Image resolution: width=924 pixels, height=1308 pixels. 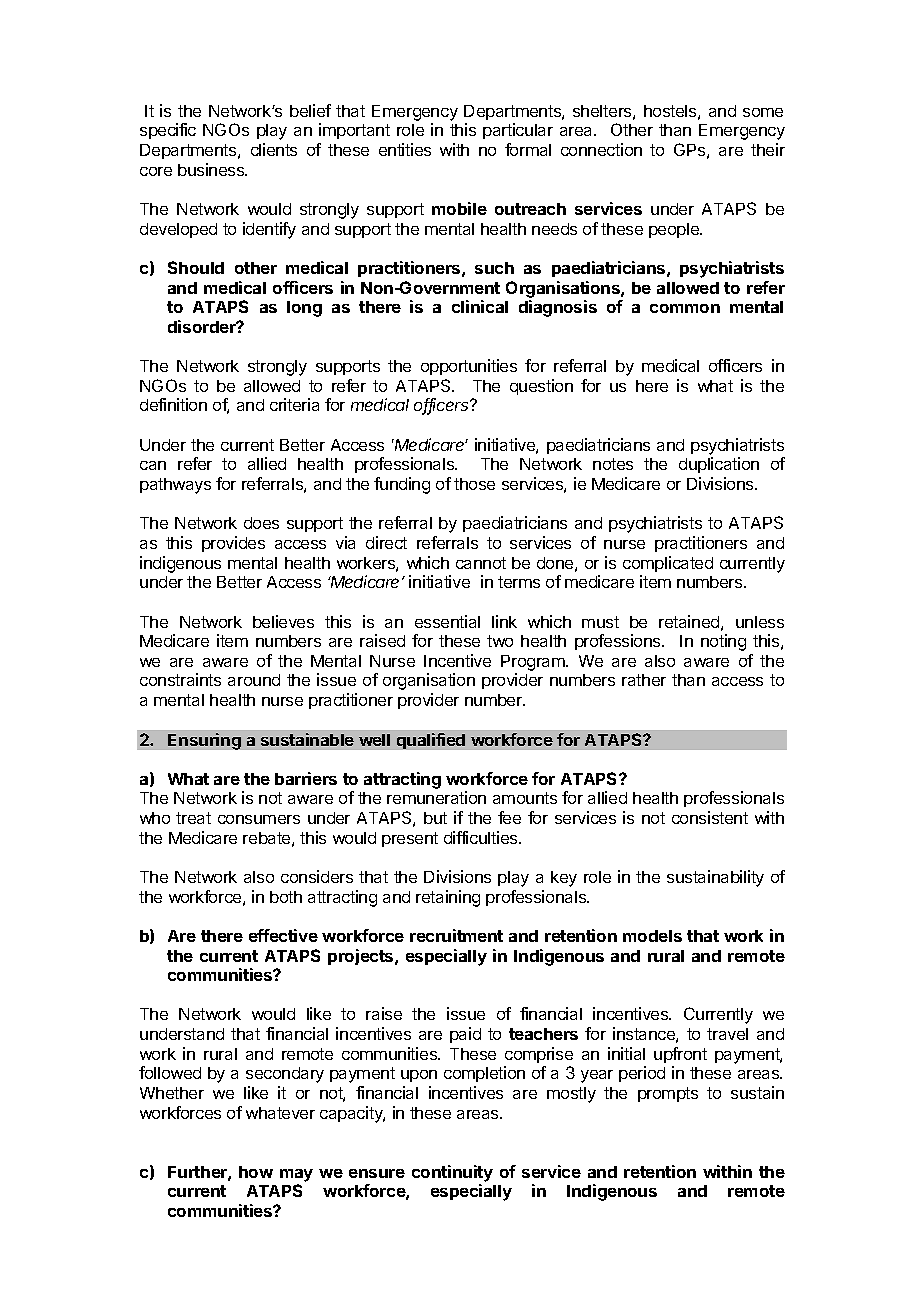 I want to click on business, so click(x=212, y=169).
